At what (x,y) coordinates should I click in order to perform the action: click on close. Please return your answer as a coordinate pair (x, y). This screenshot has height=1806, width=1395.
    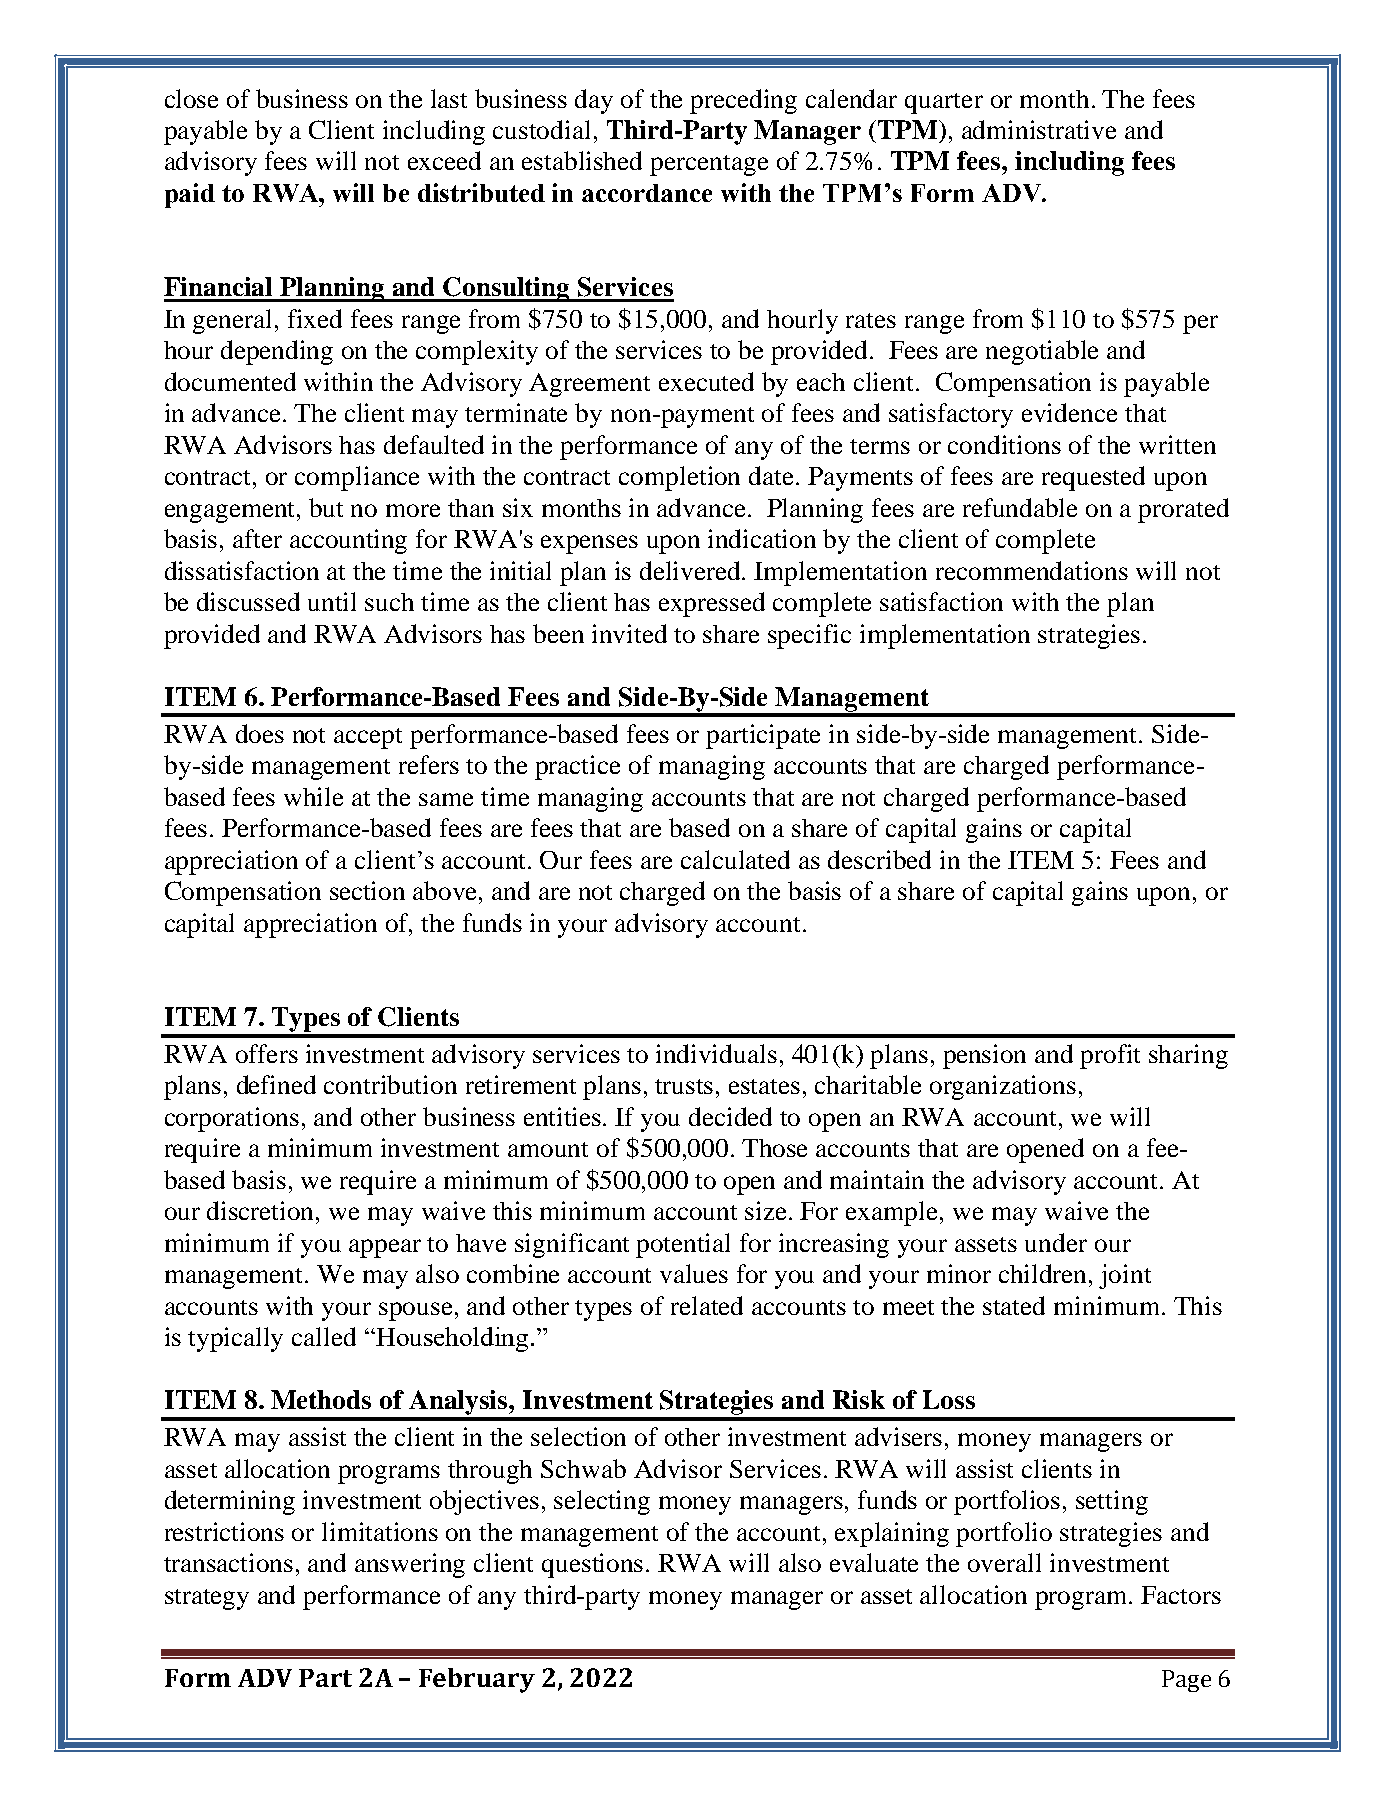
    Looking at the image, I should click on (191, 98).
